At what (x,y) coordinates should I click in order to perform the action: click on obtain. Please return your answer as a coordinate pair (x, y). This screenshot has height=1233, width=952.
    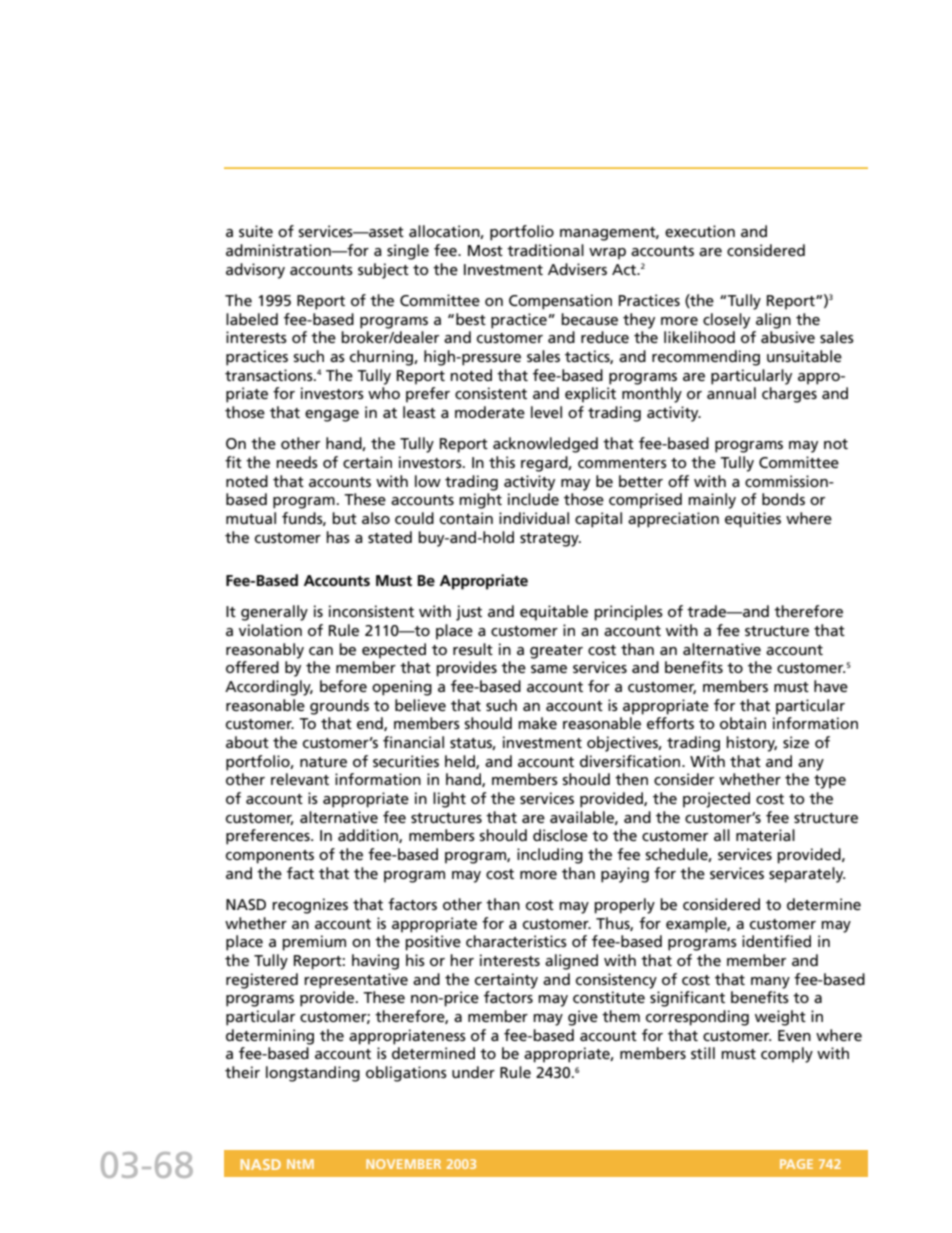
    Looking at the image, I should click on (743, 723).
